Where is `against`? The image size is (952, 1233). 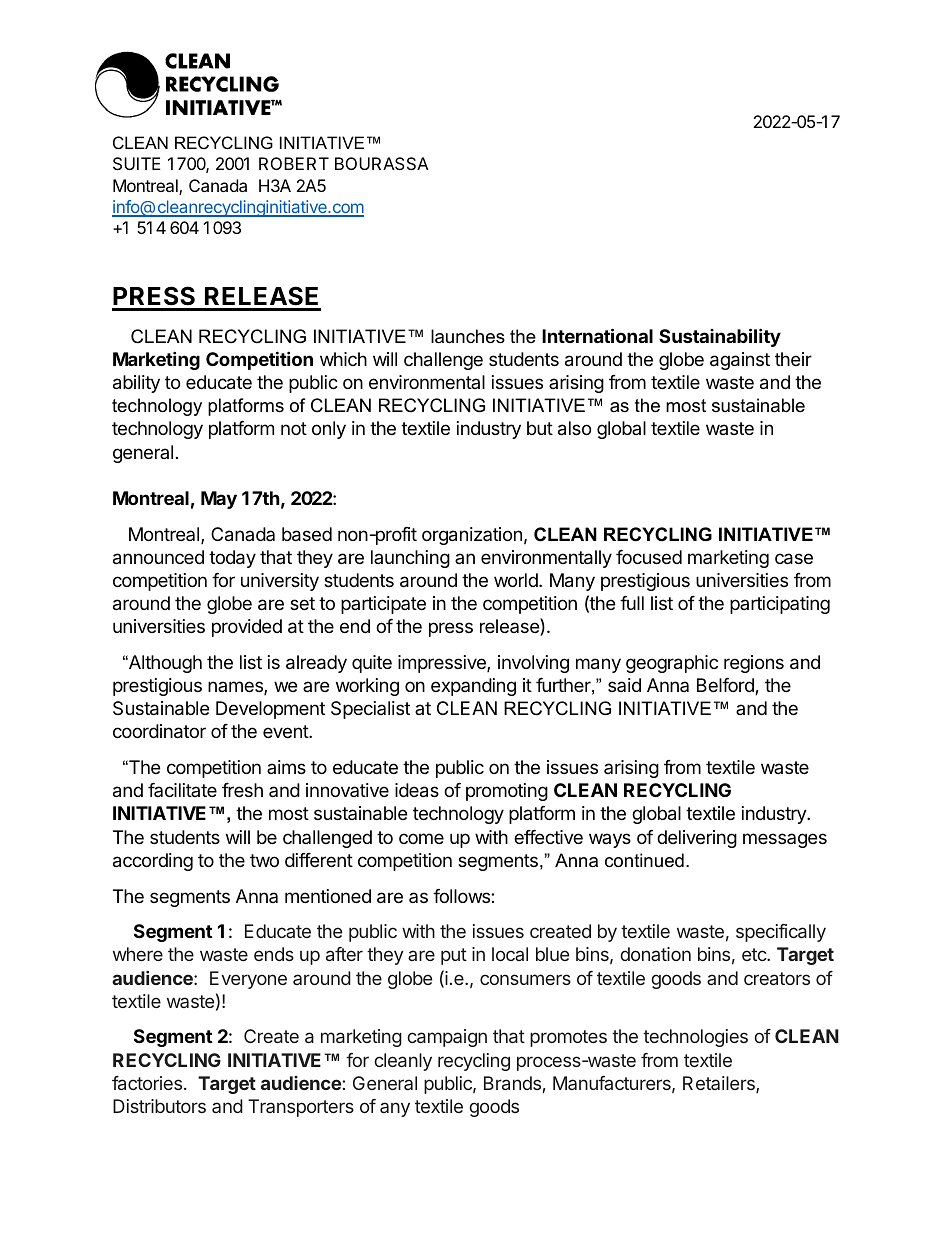
against is located at coordinates (740, 361).
